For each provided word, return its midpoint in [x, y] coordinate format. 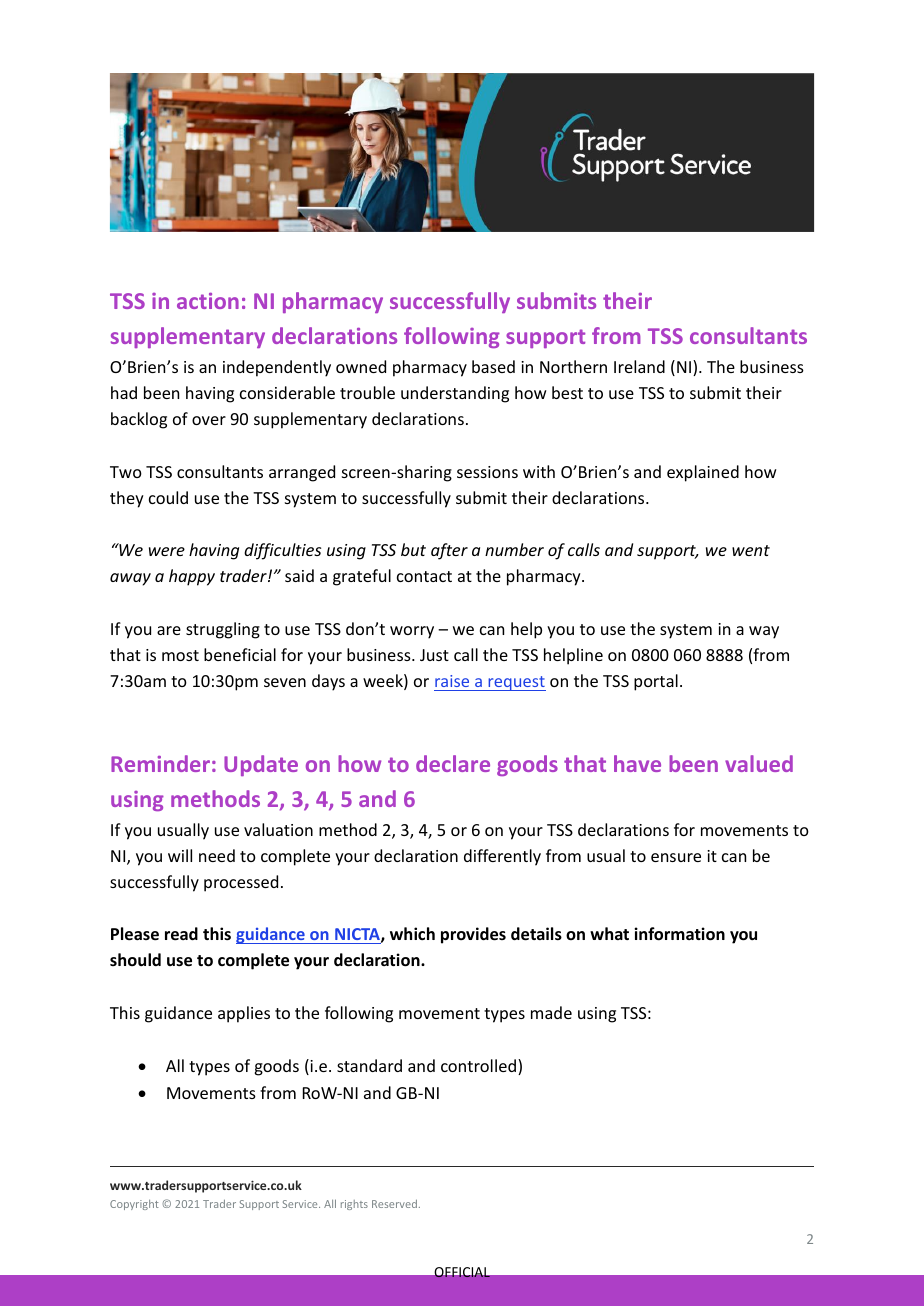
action [208, 301]
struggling [223, 630]
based [493, 366]
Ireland [639, 366]
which [412, 933]
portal [656, 682]
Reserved [394, 1204]
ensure [676, 857]
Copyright [134, 1205]
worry [412, 632]
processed [241, 883]
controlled [478, 1065]
